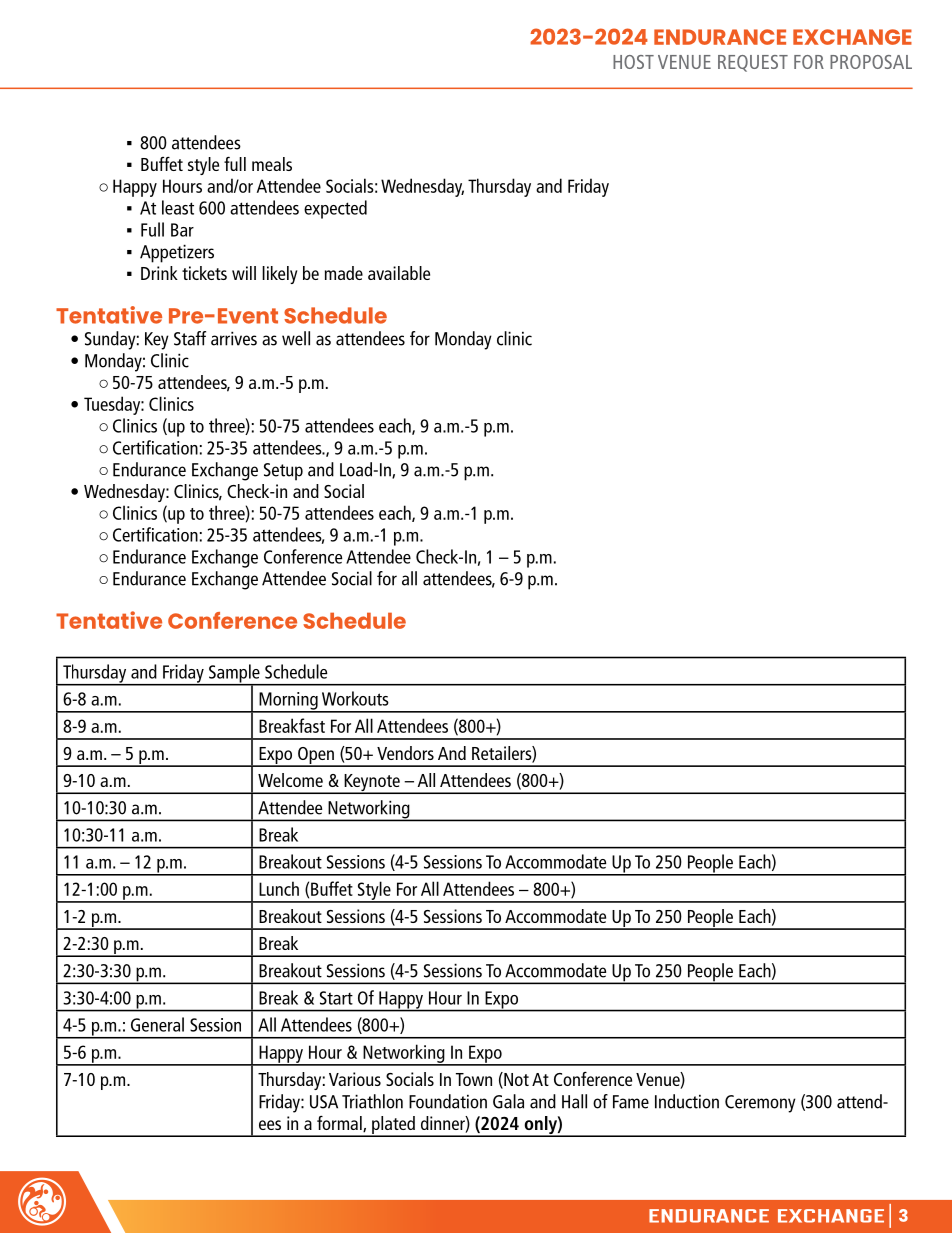 The width and height of the screenshot is (952, 1233). I want to click on Ceremony, so click(760, 1104).
